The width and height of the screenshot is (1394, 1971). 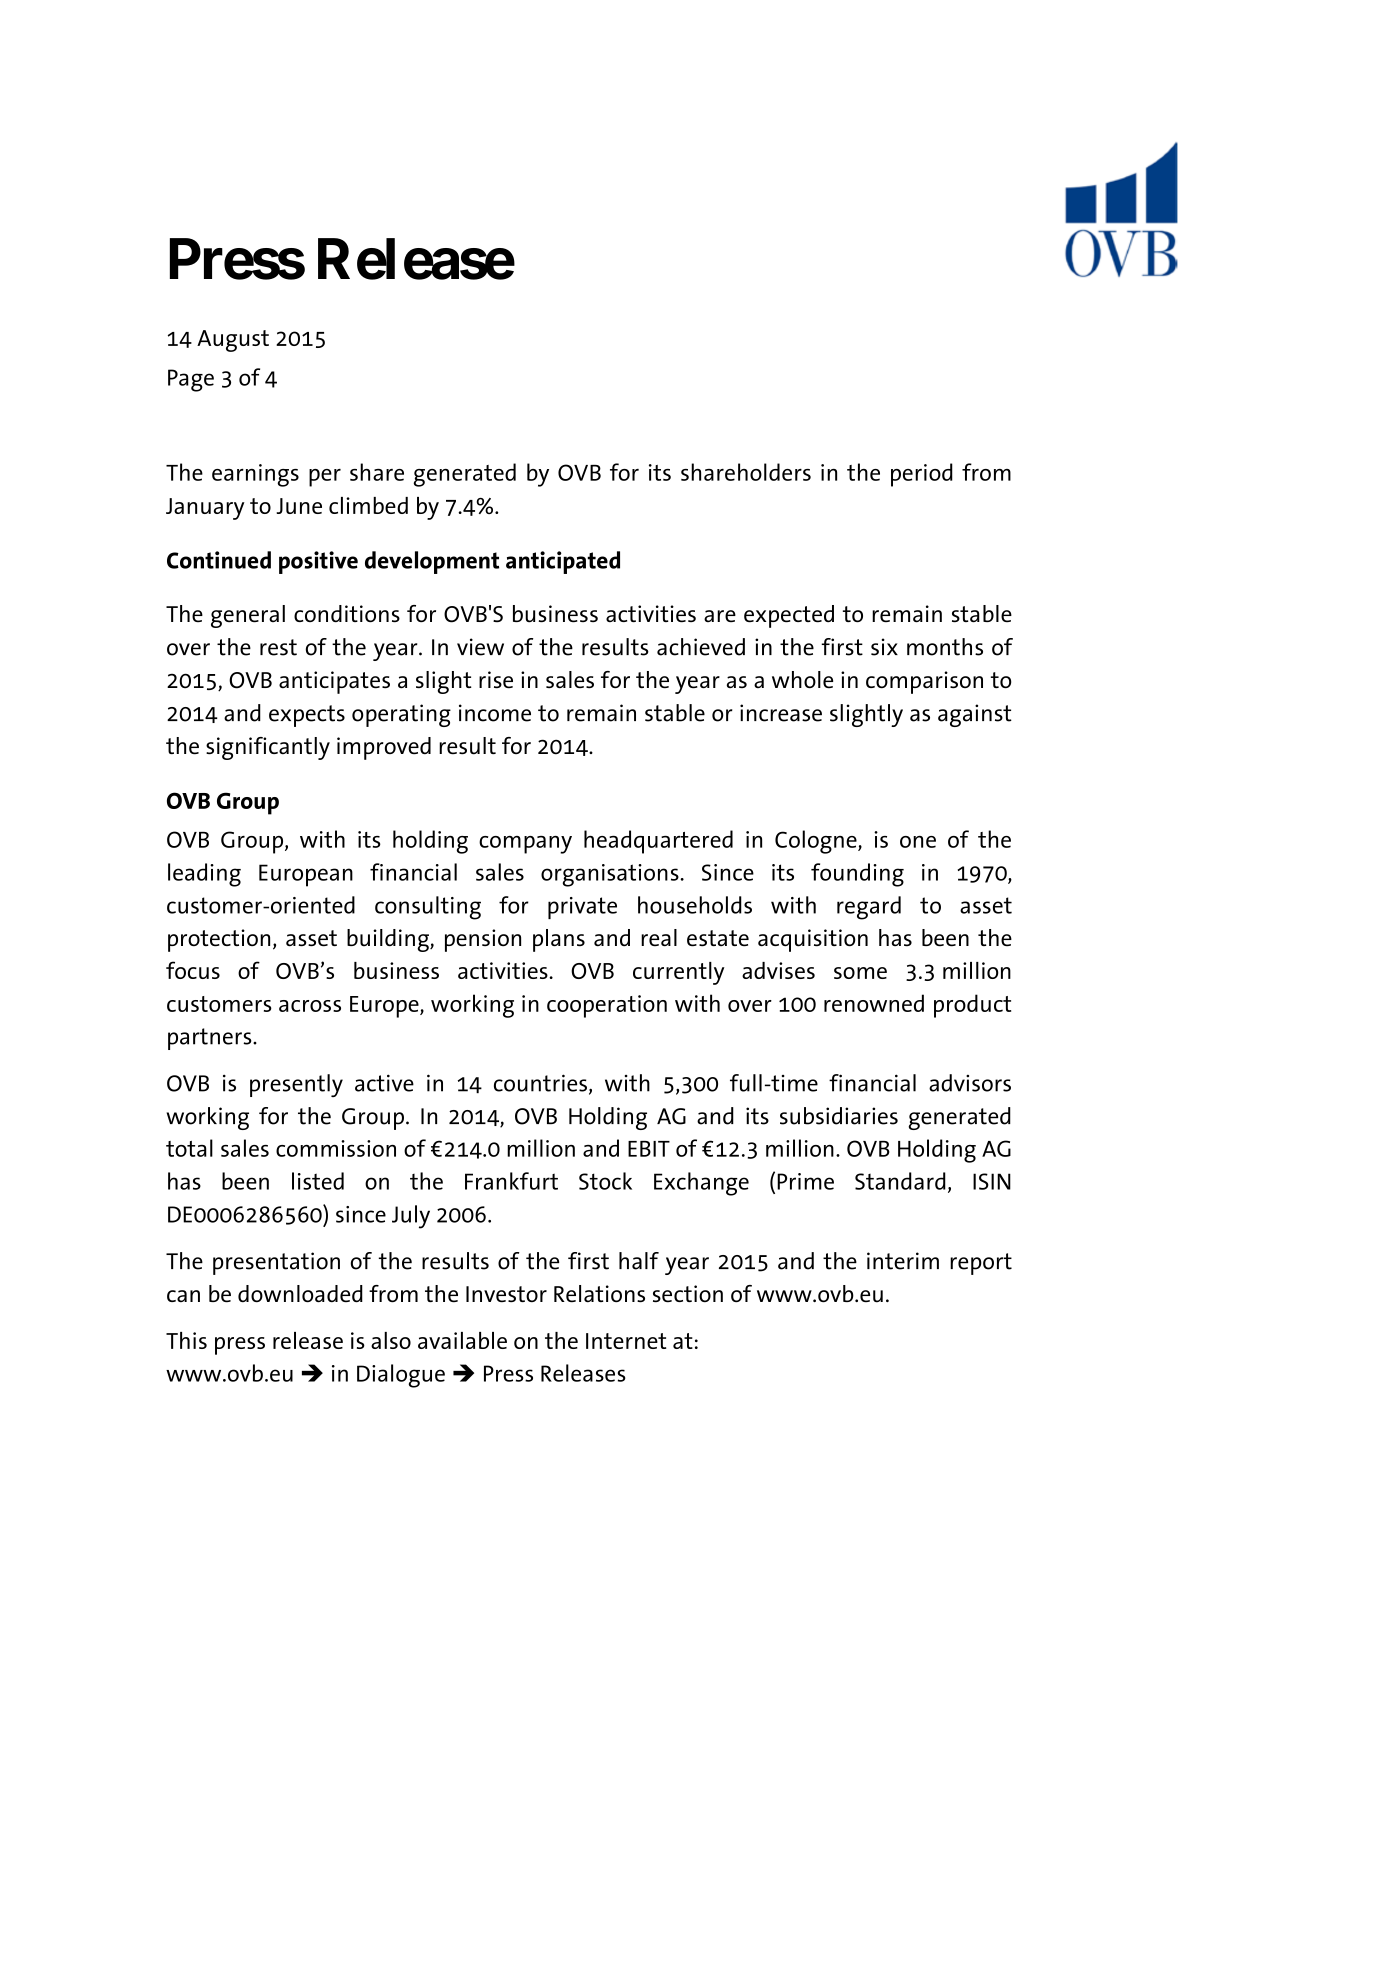 I want to click on anticipated, so click(x=563, y=562).
